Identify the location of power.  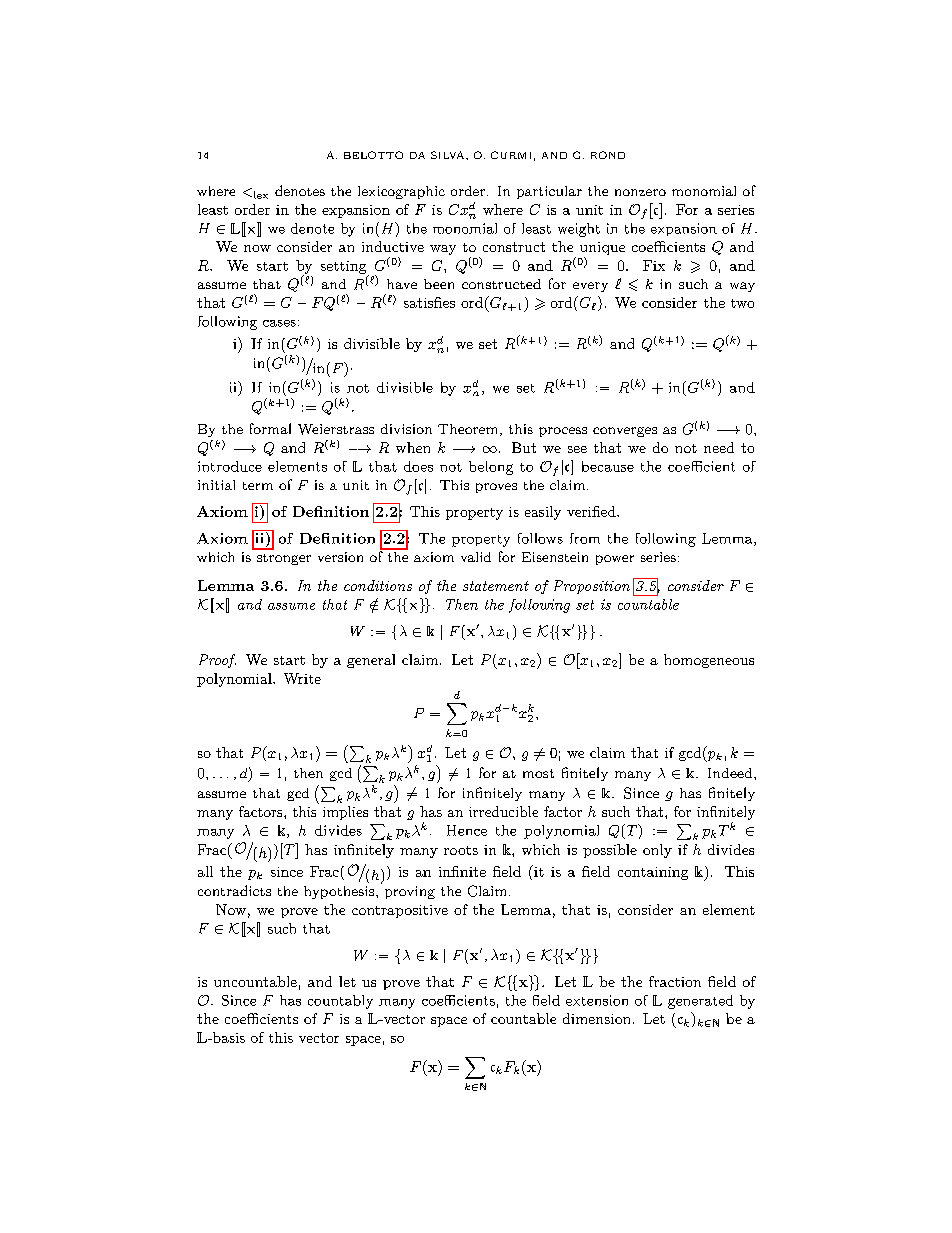
(615, 560).
